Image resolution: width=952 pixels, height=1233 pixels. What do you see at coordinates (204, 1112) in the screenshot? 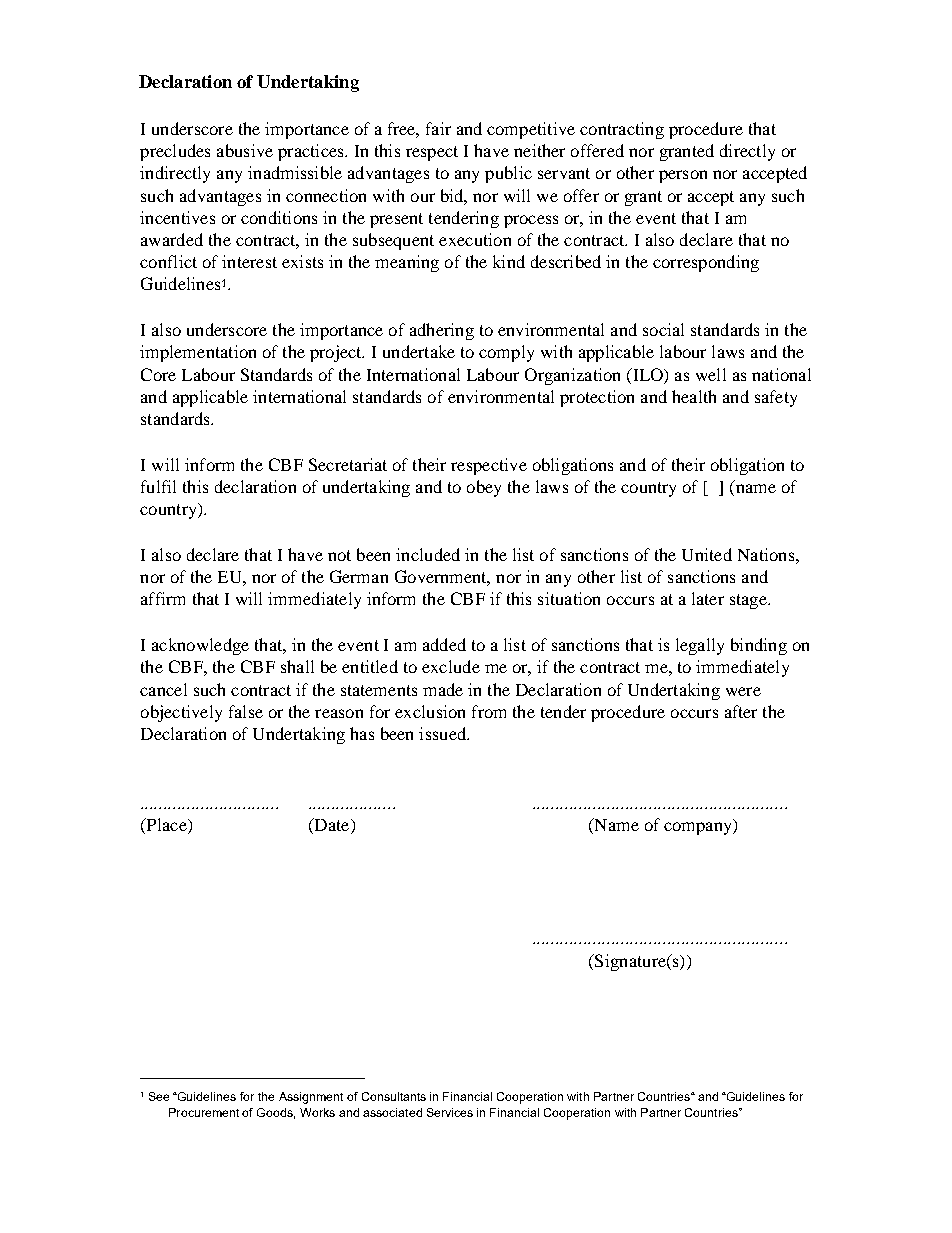
I see `Procurement` at bounding box center [204, 1112].
